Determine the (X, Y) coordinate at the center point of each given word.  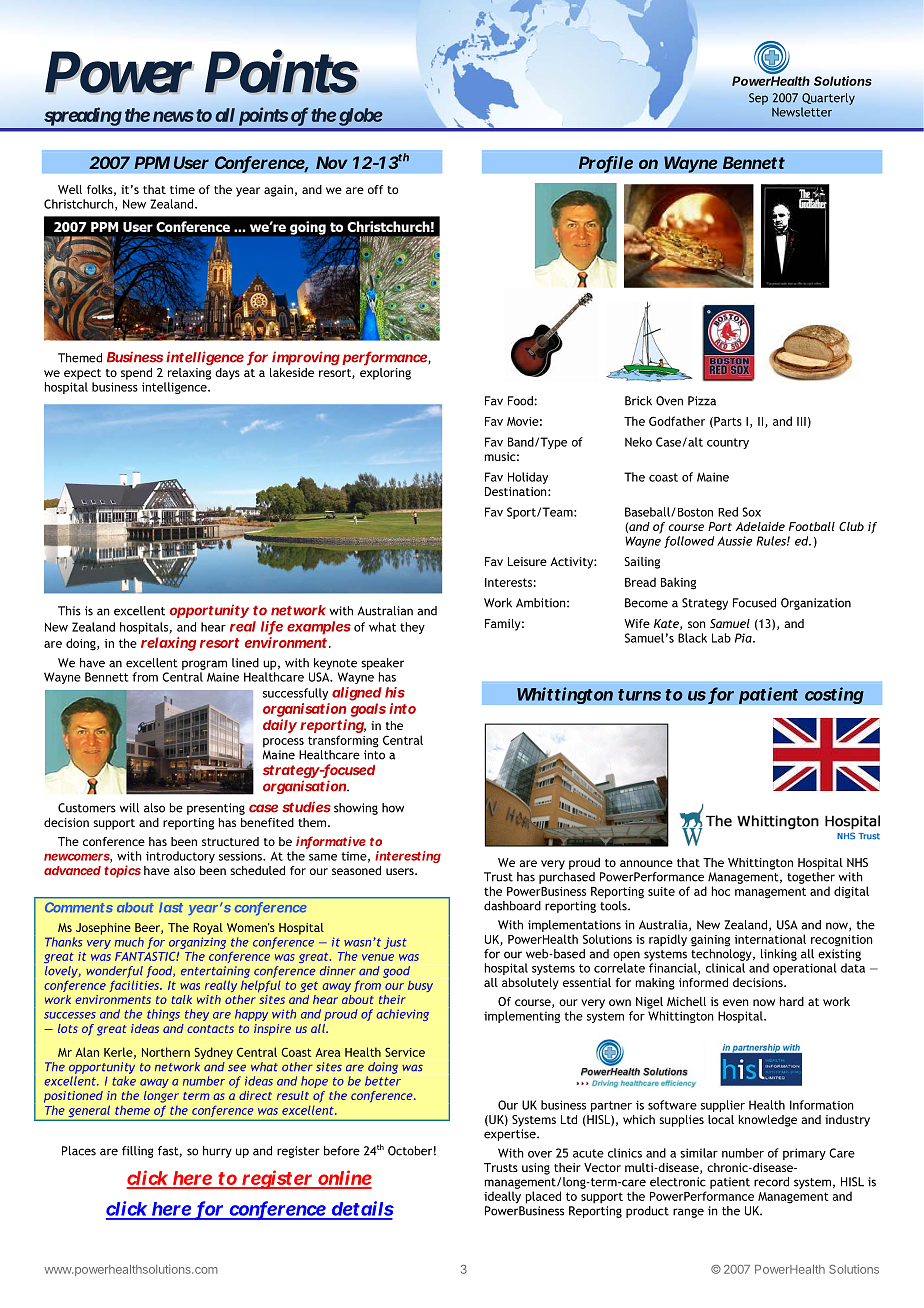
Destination (517, 491)
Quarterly (828, 99)
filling (137, 1152)
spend (136, 374)
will (129, 808)
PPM (152, 162)
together (811, 878)
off (376, 189)
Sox (751, 512)
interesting (408, 857)
